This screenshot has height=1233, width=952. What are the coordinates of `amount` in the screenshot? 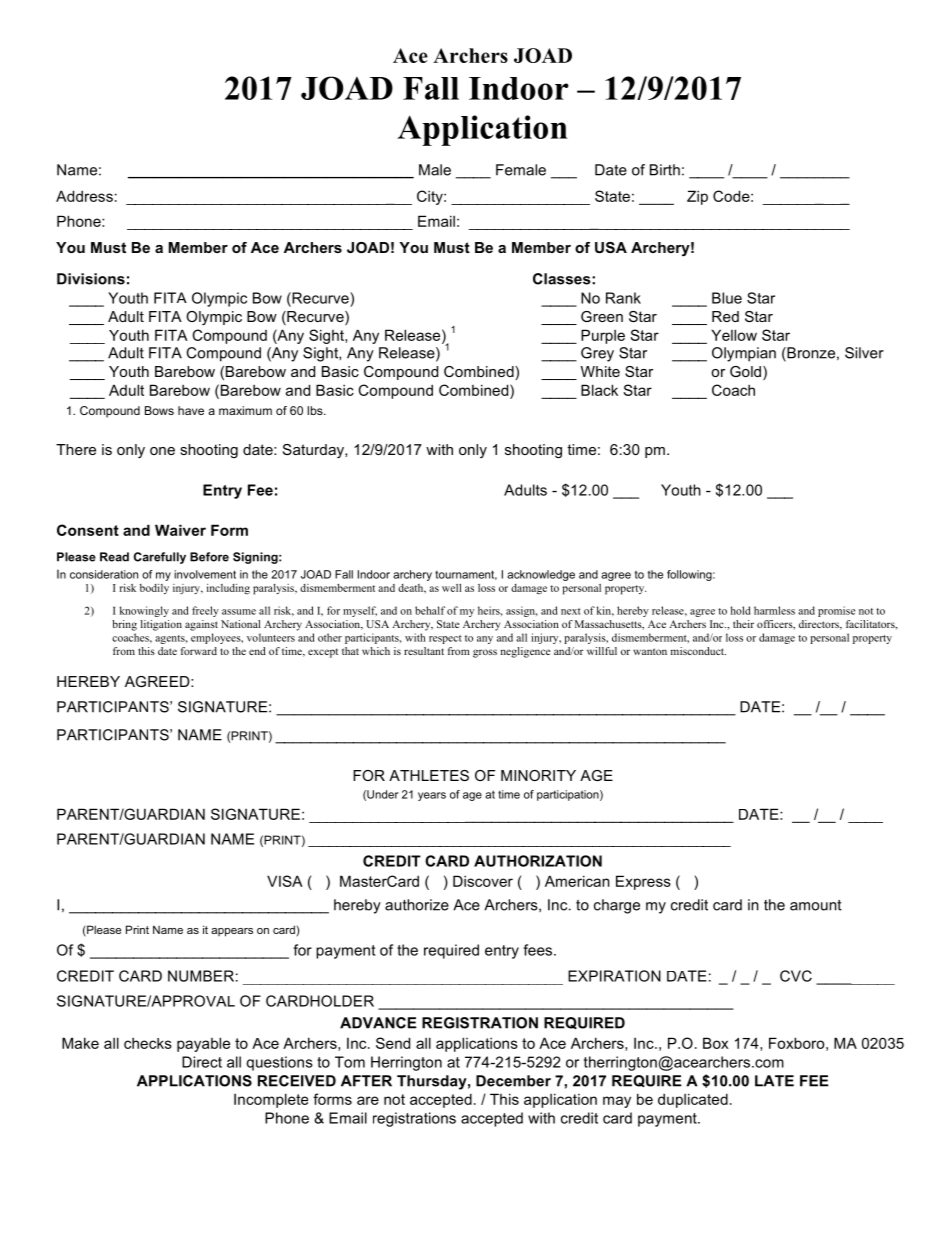 It's located at (816, 905).
